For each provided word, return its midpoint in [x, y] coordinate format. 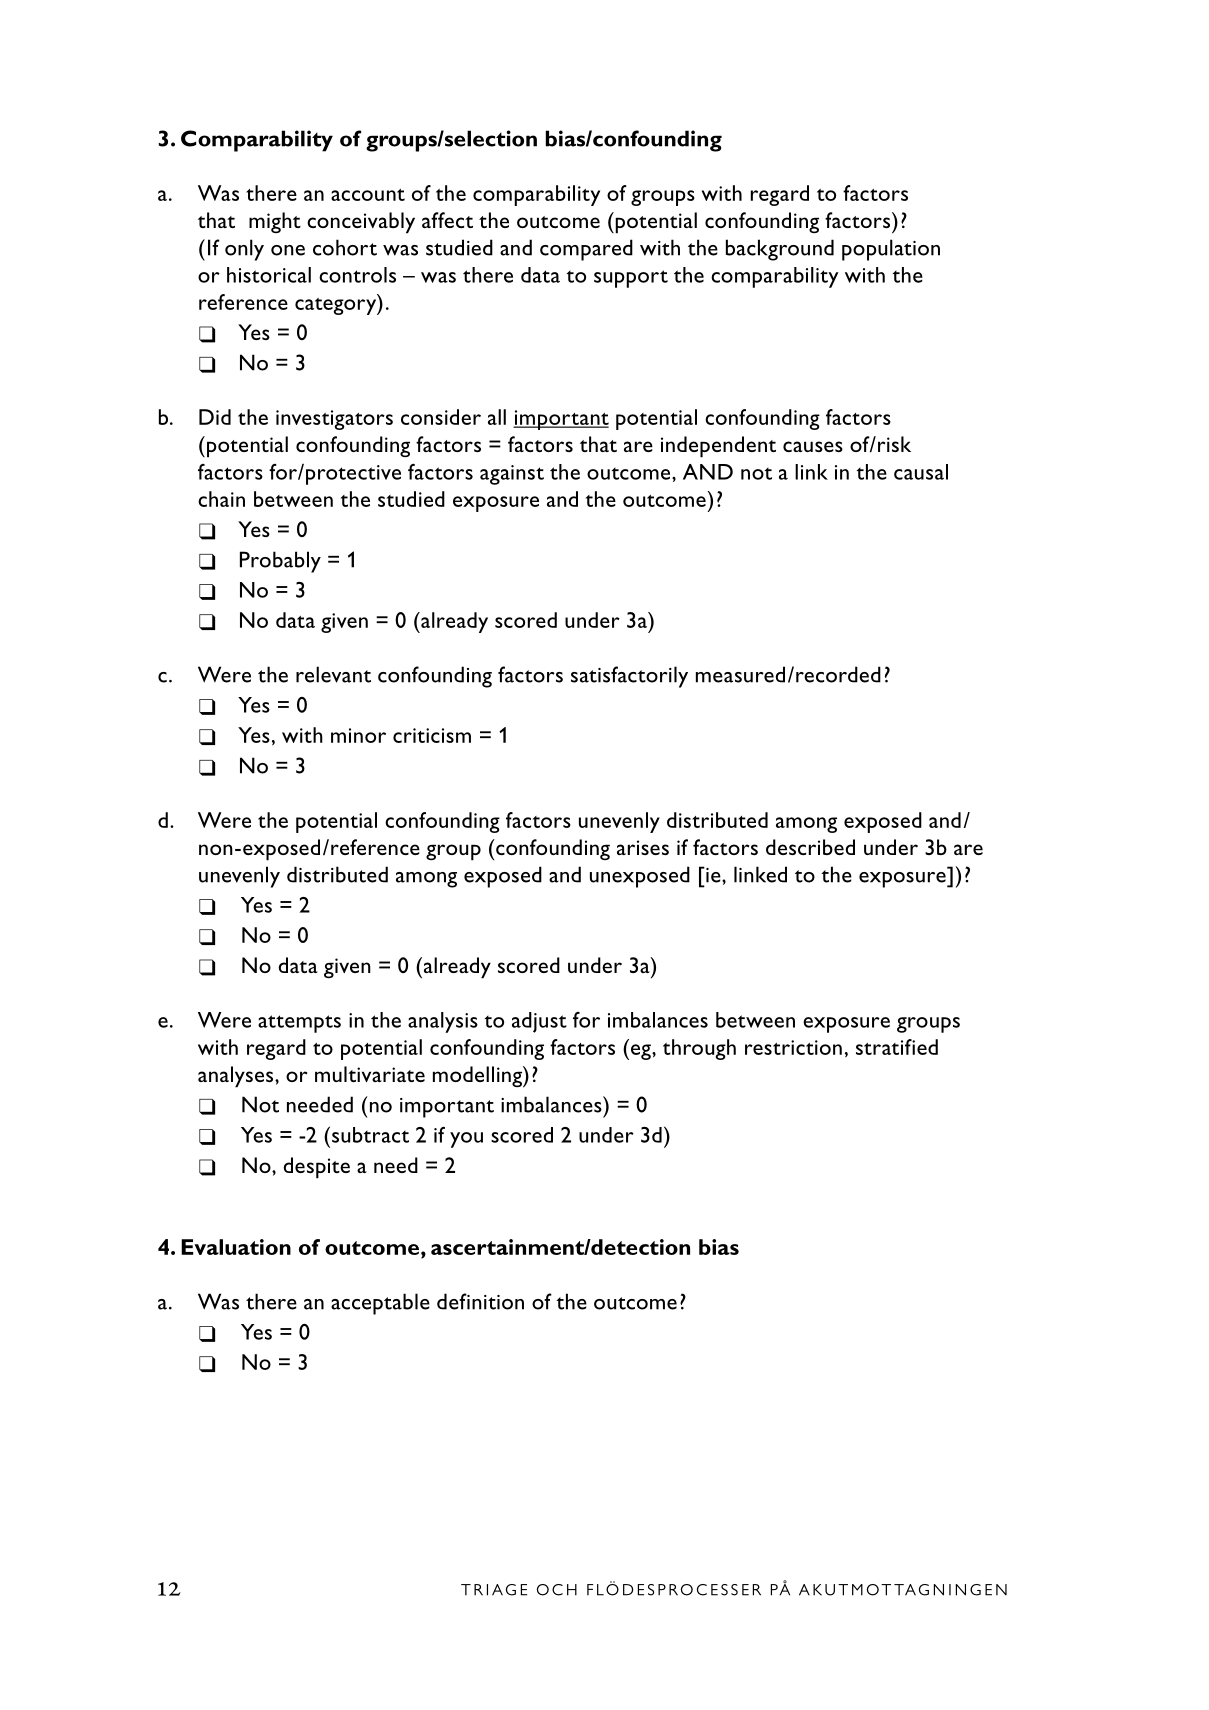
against [512, 475]
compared [586, 250]
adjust [539, 1022]
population [891, 250]
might [275, 222]
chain [221, 499]
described [810, 847]
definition [480, 1301]
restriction [793, 1047]
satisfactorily [629, 677]
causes [813, 446]
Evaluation [236, 1247]
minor [358, 735]
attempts [299, 1024]
